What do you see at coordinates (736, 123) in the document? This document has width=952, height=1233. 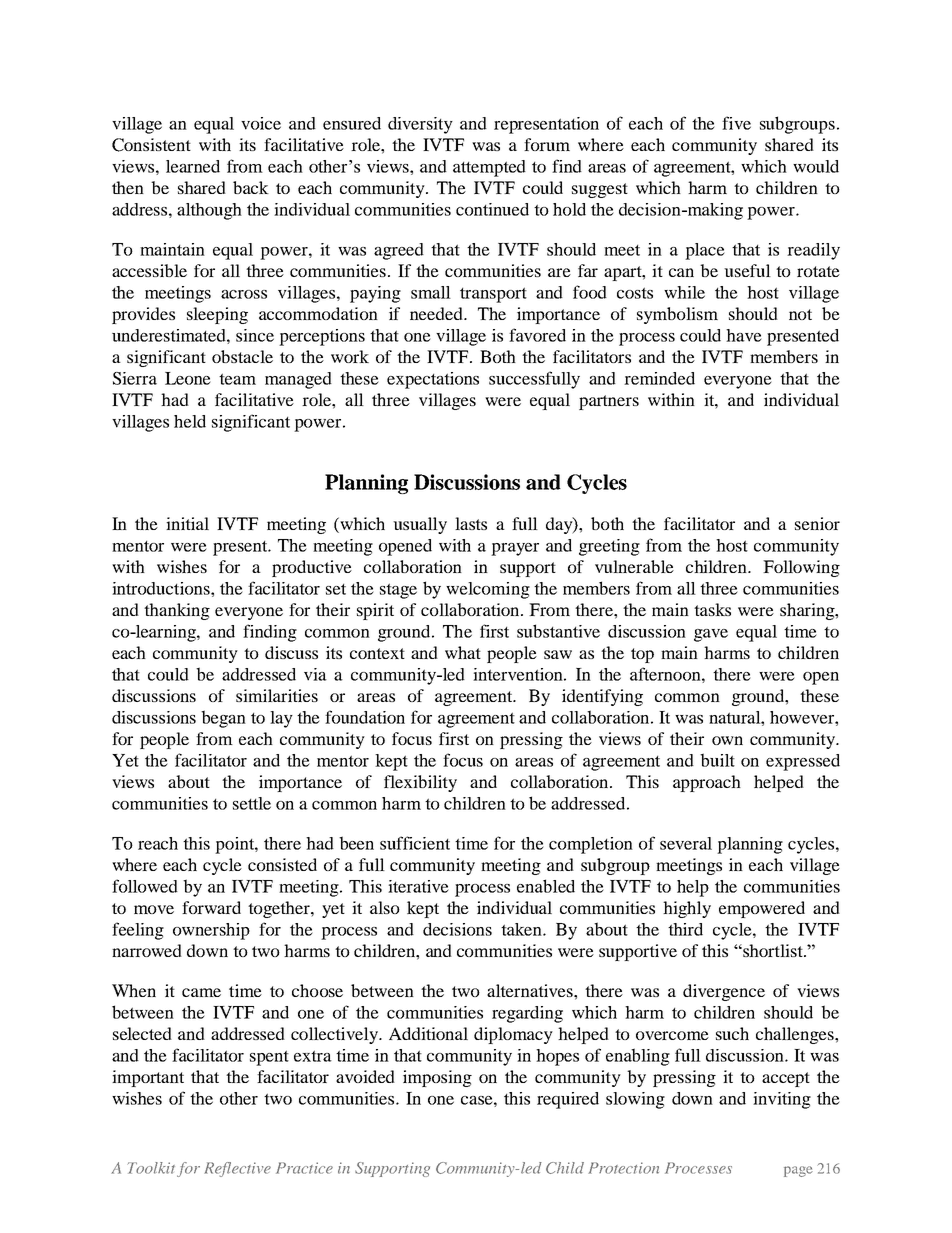 I see `five` at bounding box center [736, 123].
